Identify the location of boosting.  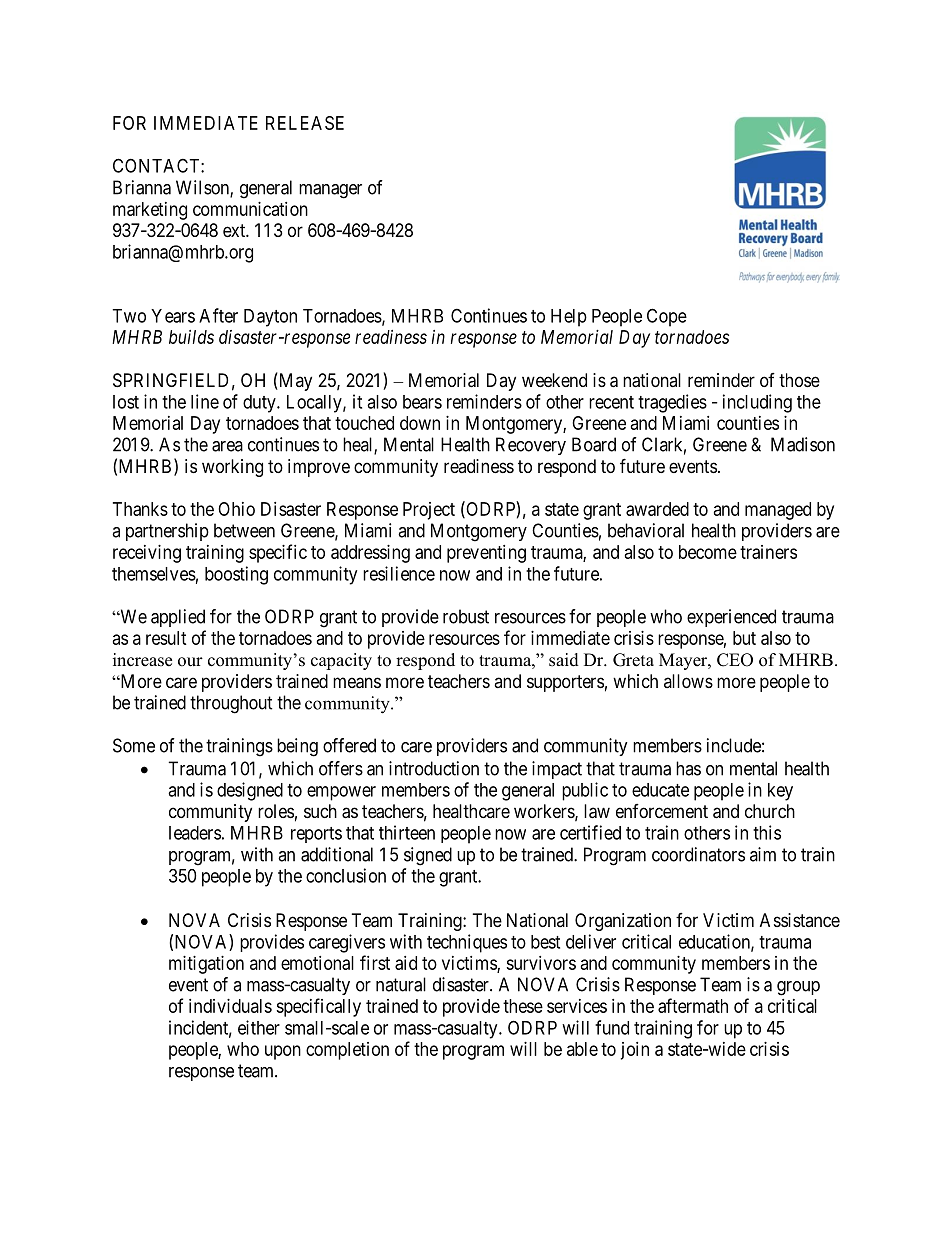
(236, 575).
